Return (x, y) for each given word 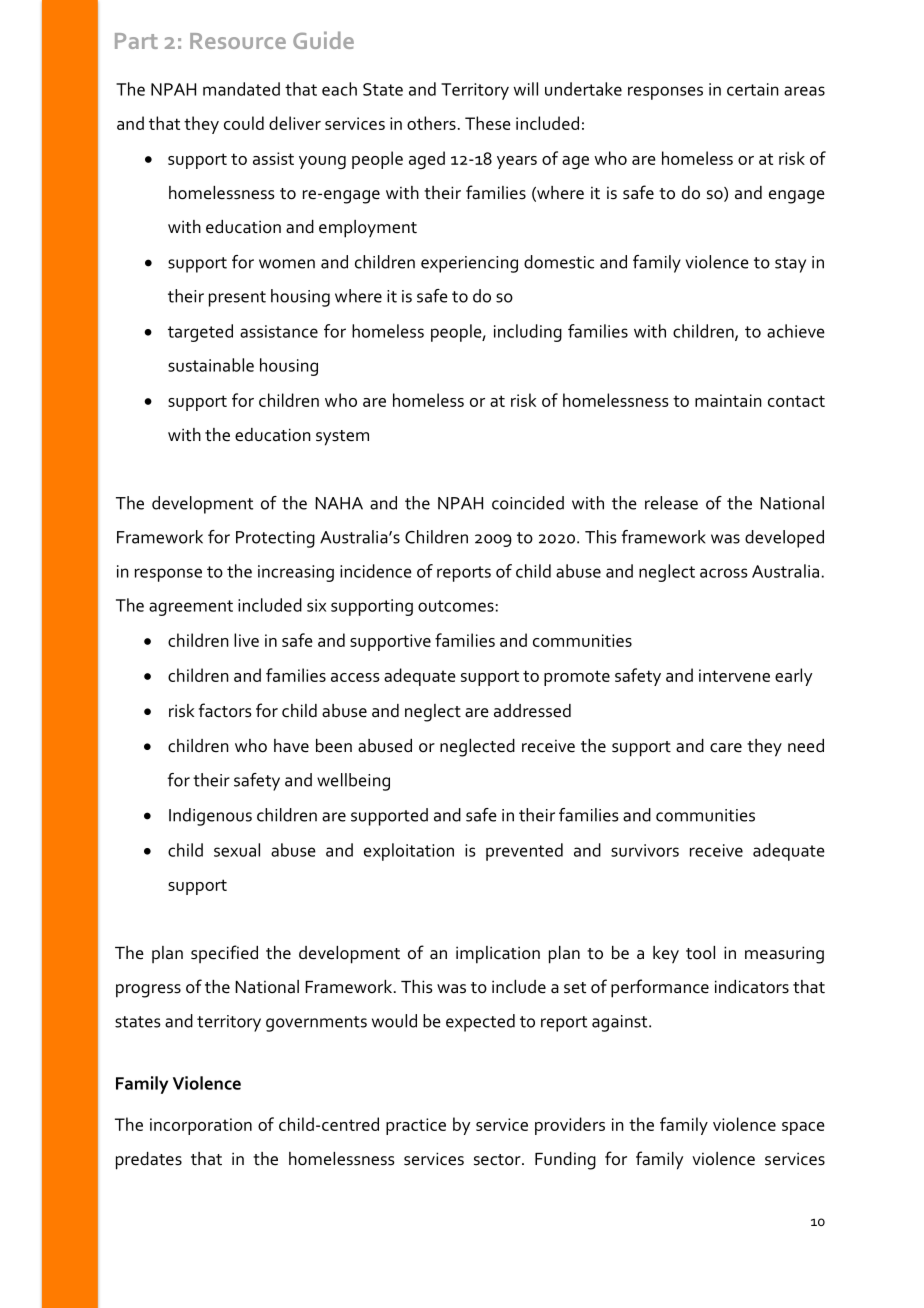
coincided (528, 503)
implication (498, 955)
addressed (532, 711)
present (237, 299)
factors (225, 710)
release (671, 503)
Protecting (275, 539)
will (526, 89)
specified (224, 954)
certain (753, 89)
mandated (241, 89)
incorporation (201, 1126)
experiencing (469, 264)
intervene (734, 675)
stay (790, 265)
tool (700, 953)
